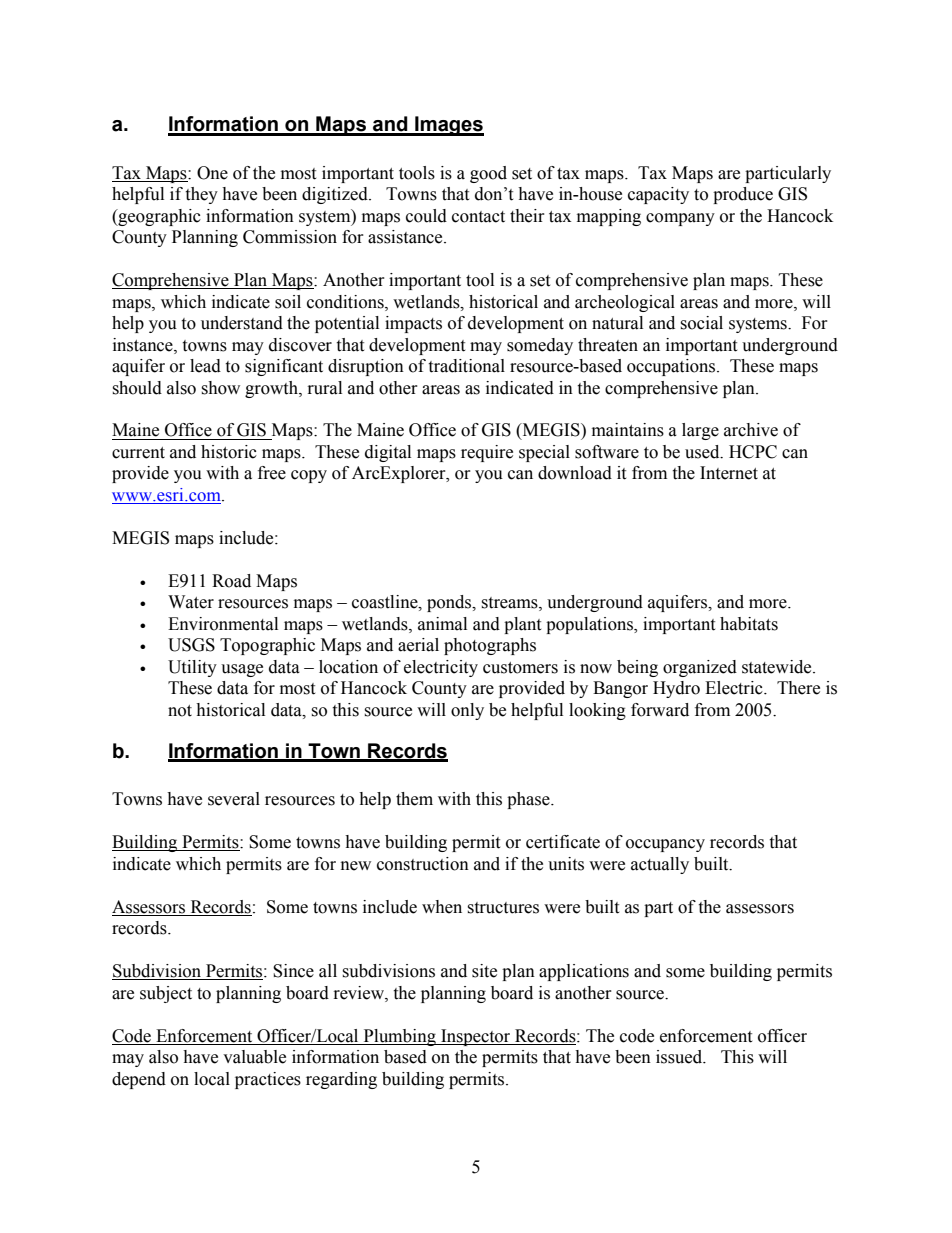 Image resolution: width=952 pixels, height=1233 pixels. Describe the element at coordinates (487, 453) in the document. I see `require` at that location.
